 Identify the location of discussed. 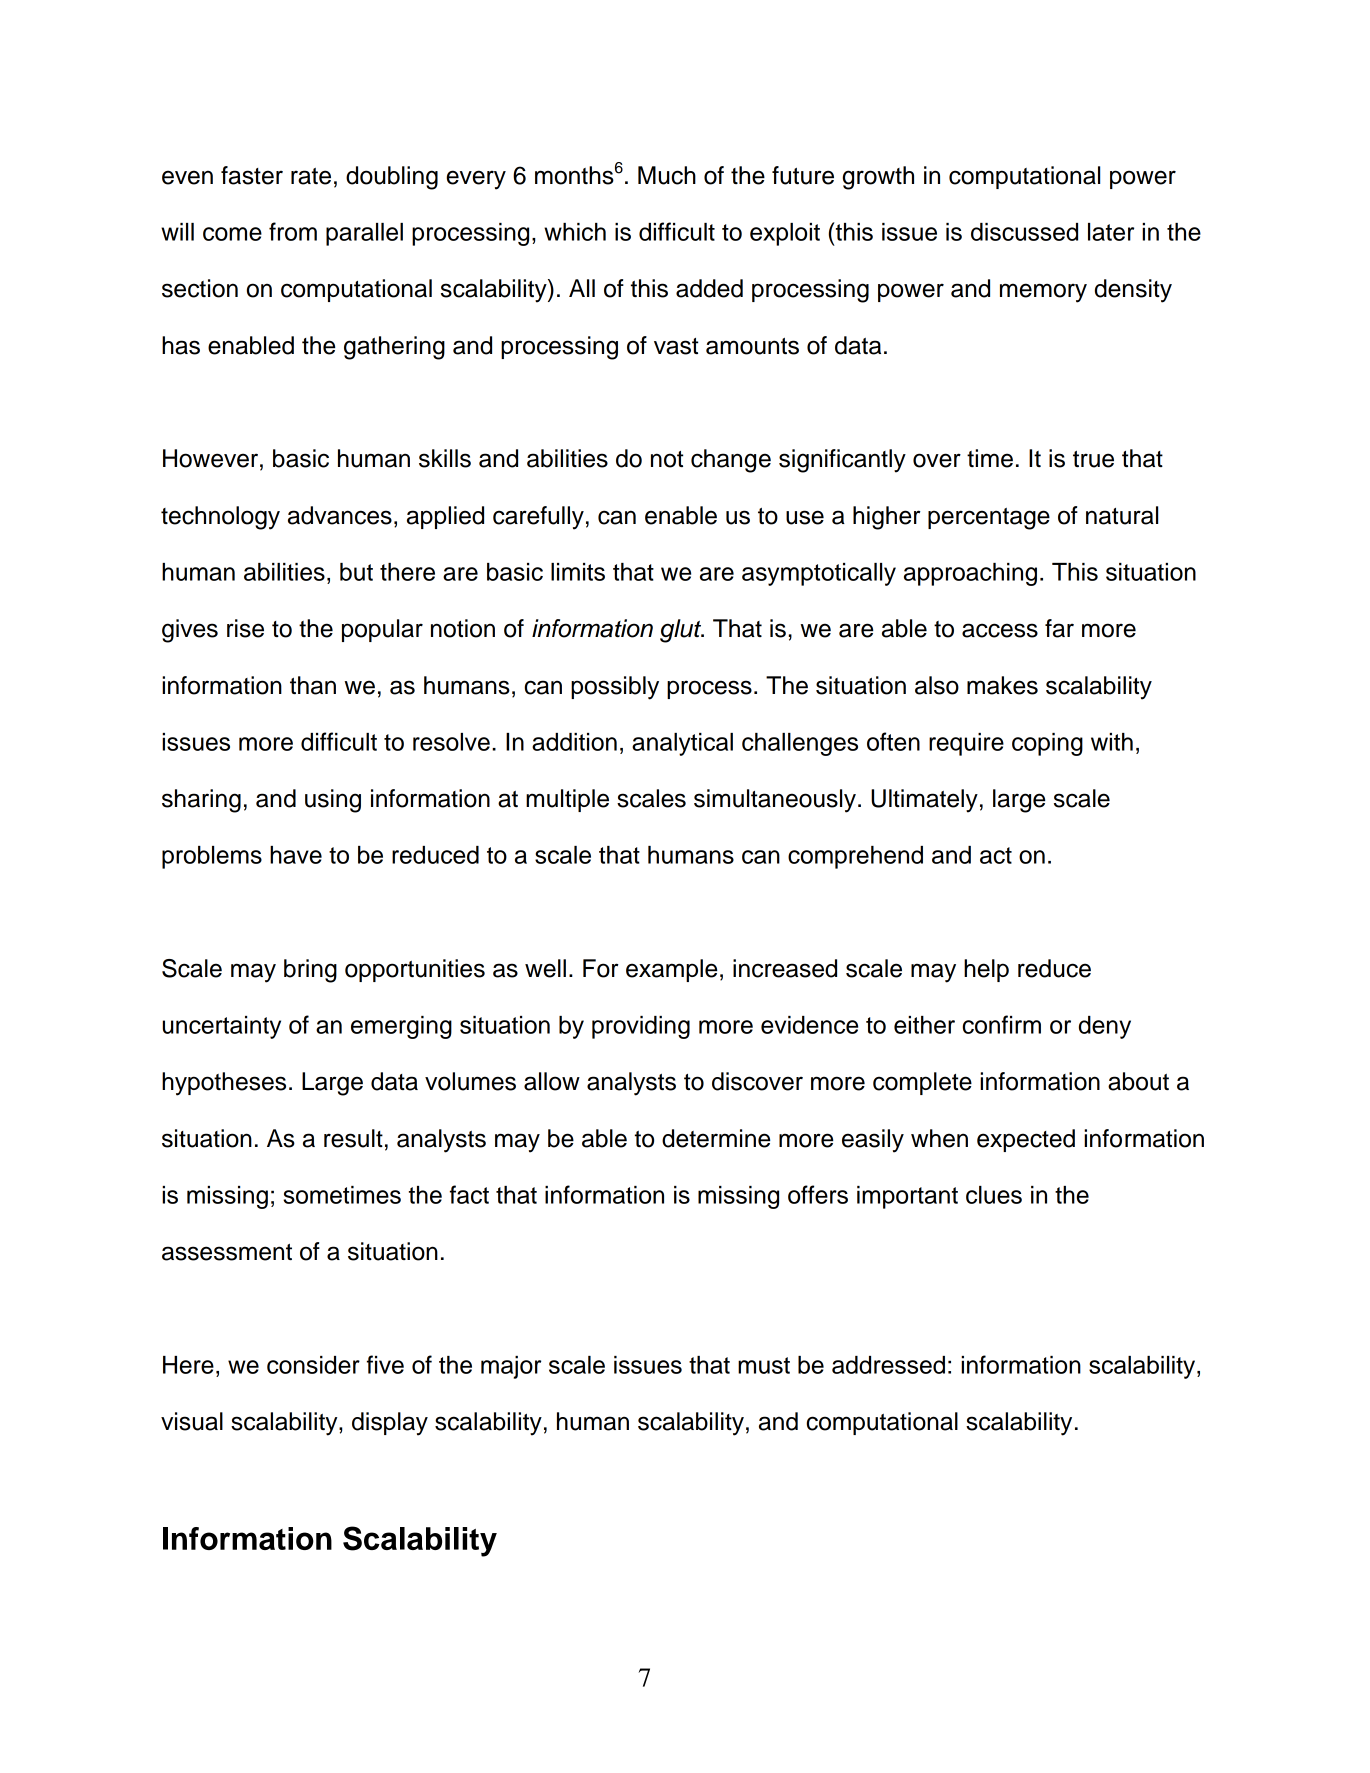
(1024, 232).
